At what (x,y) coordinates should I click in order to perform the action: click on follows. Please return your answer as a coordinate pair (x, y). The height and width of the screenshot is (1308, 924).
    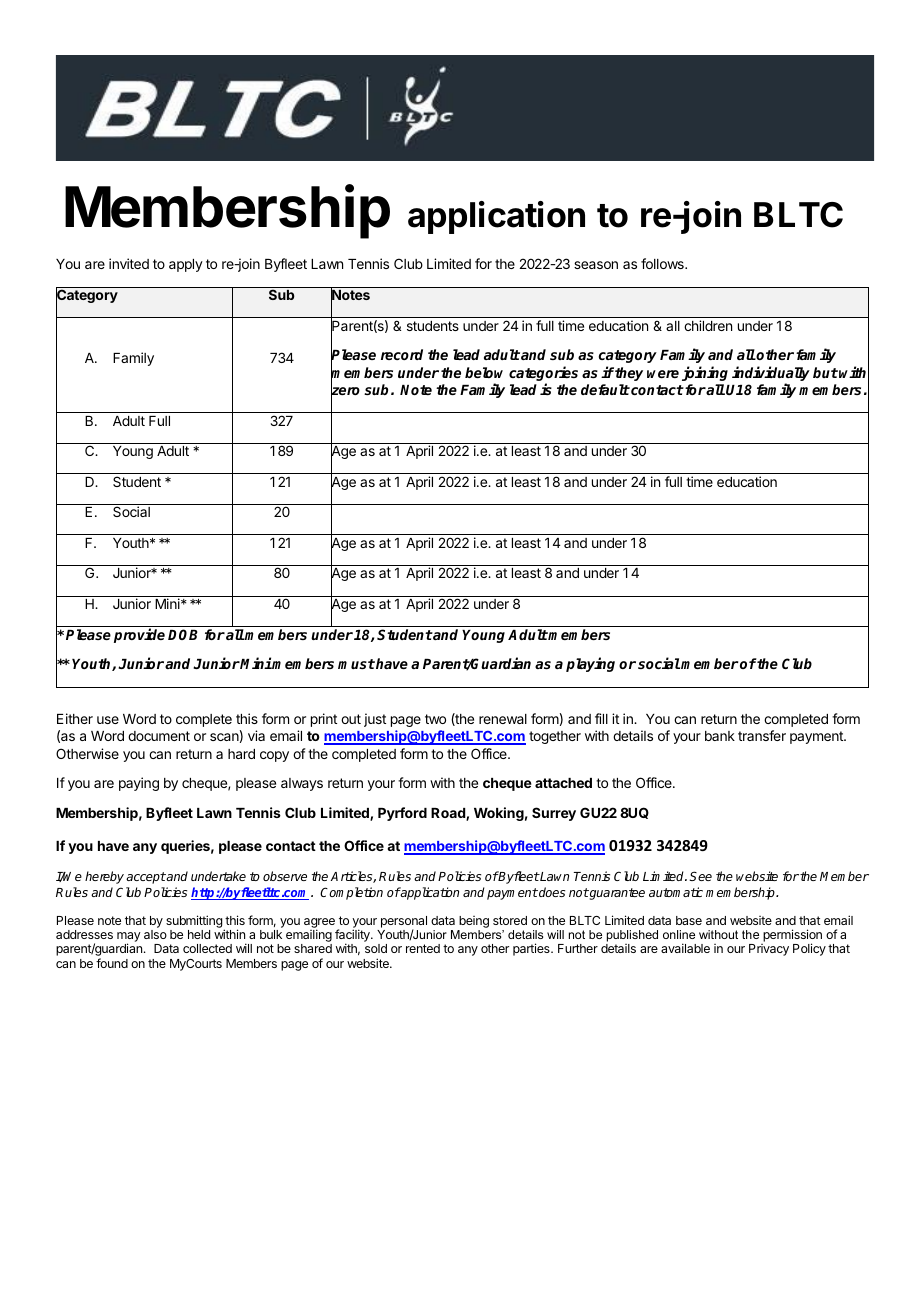
    Looking at the image, I should click on (663, 263).
